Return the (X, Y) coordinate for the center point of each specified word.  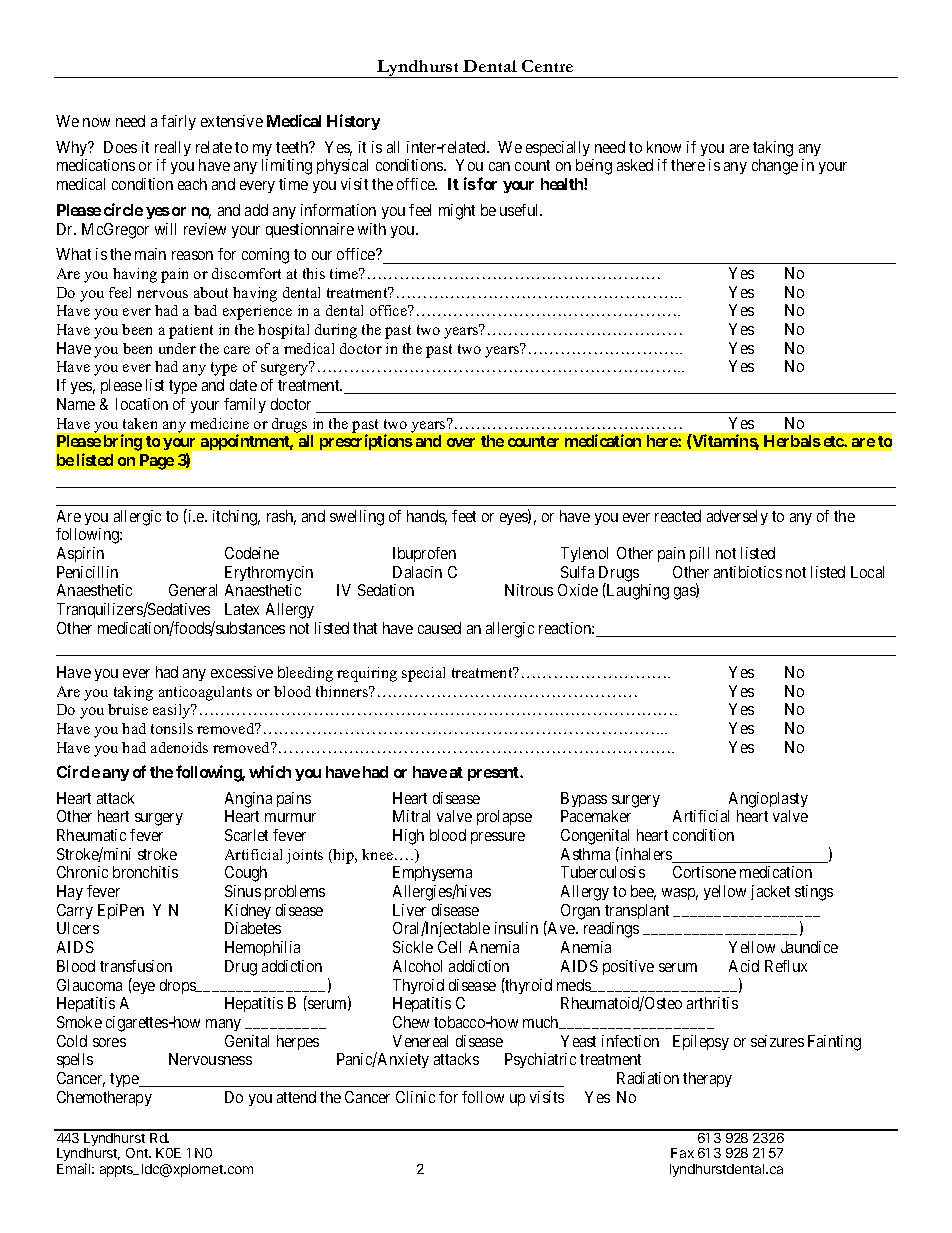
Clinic (415, 1097)
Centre (547, 66)
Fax (682, 1153)
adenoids (179, 747)
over (461, 442)
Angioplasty (768, 800)
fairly (178, 122)
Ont (138, 1153)
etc (834, 441)
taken (140, 423)
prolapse (504, 817)
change (775, 167)
